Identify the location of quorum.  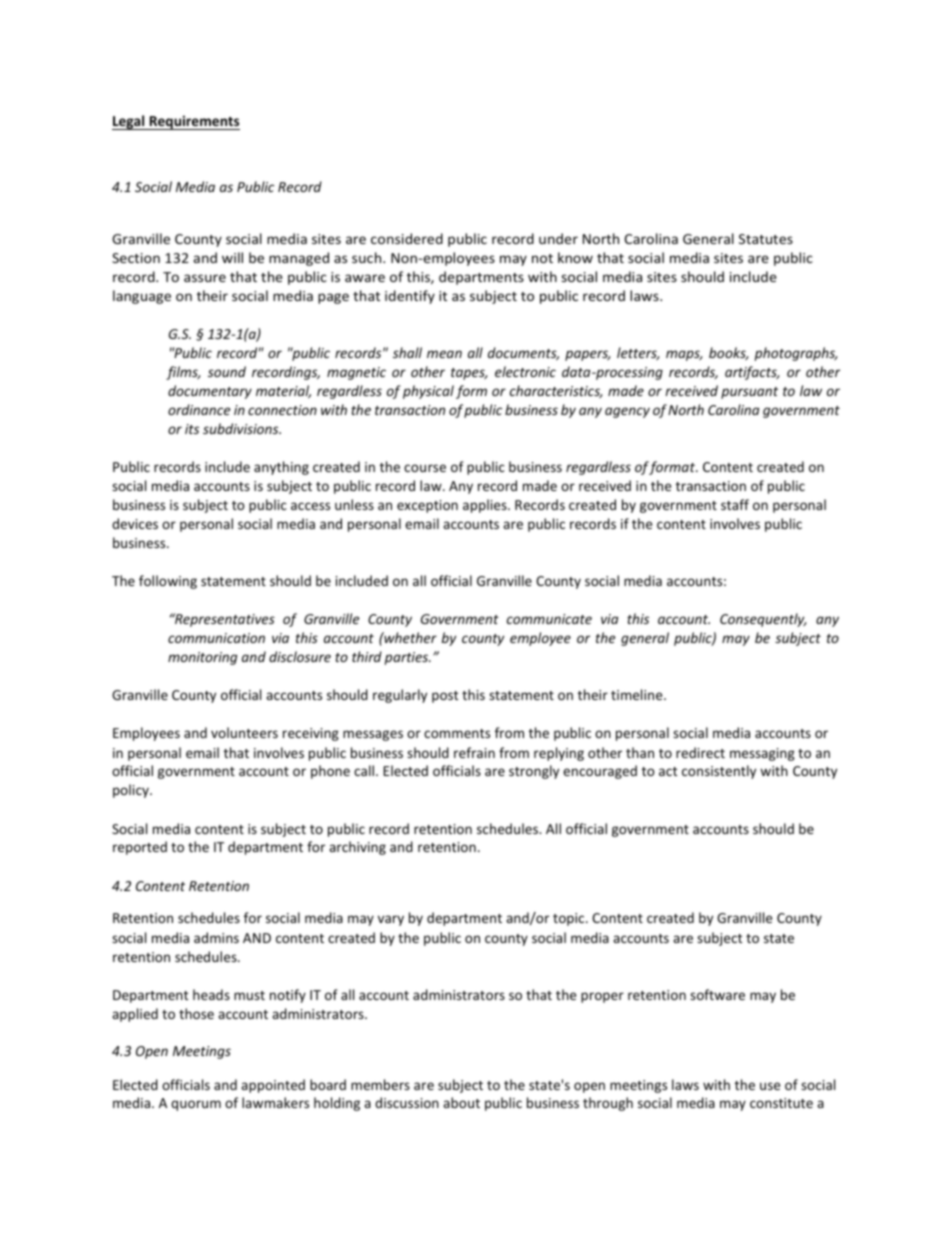
(196, 1105).
